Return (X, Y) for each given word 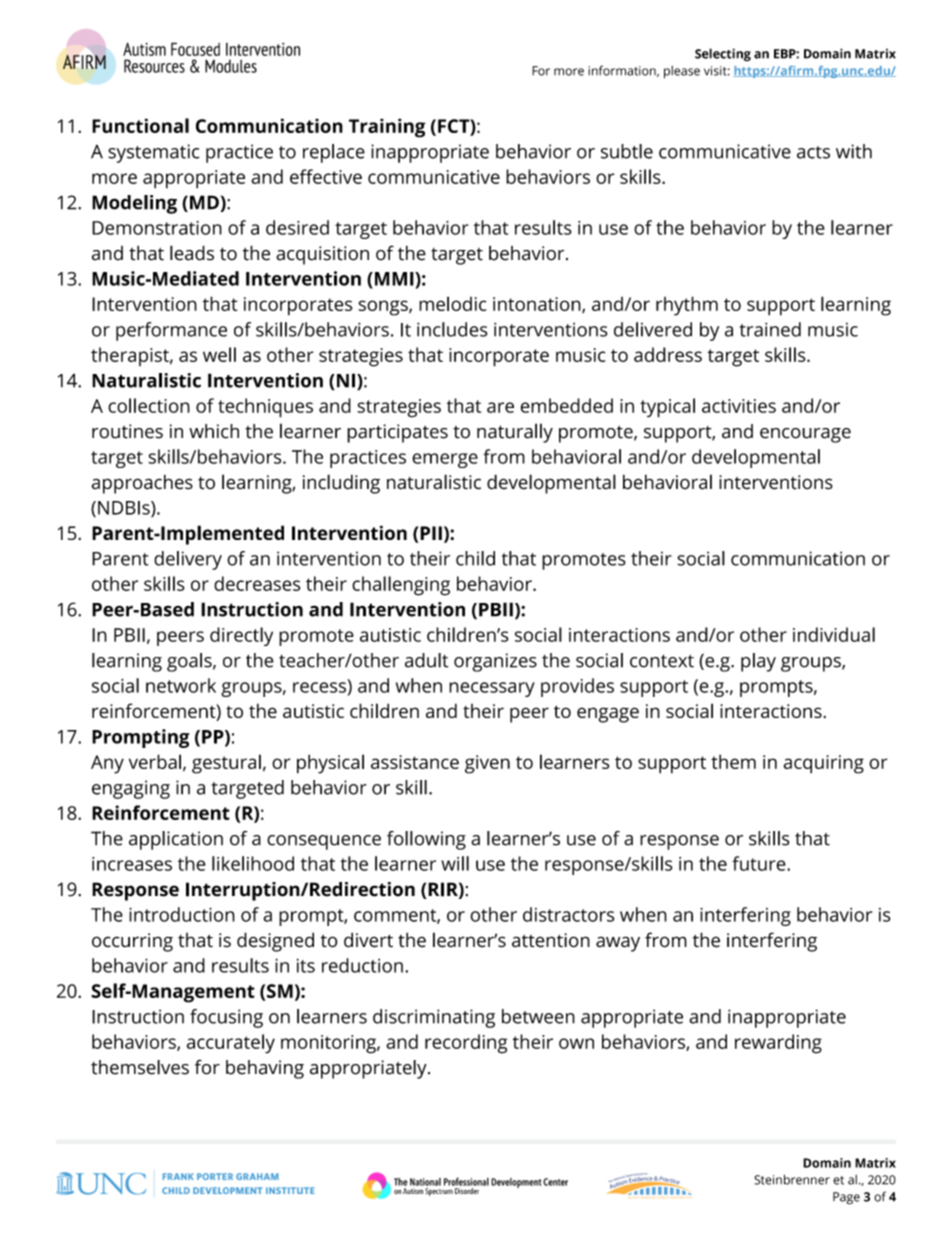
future (760, 863)
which (214, 431)
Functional (140, 125)
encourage (805, 435)
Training (387, 128)
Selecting (723, 55)
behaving (265, 1069)
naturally (515, 433)
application (176, 840)
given (487, 764)
